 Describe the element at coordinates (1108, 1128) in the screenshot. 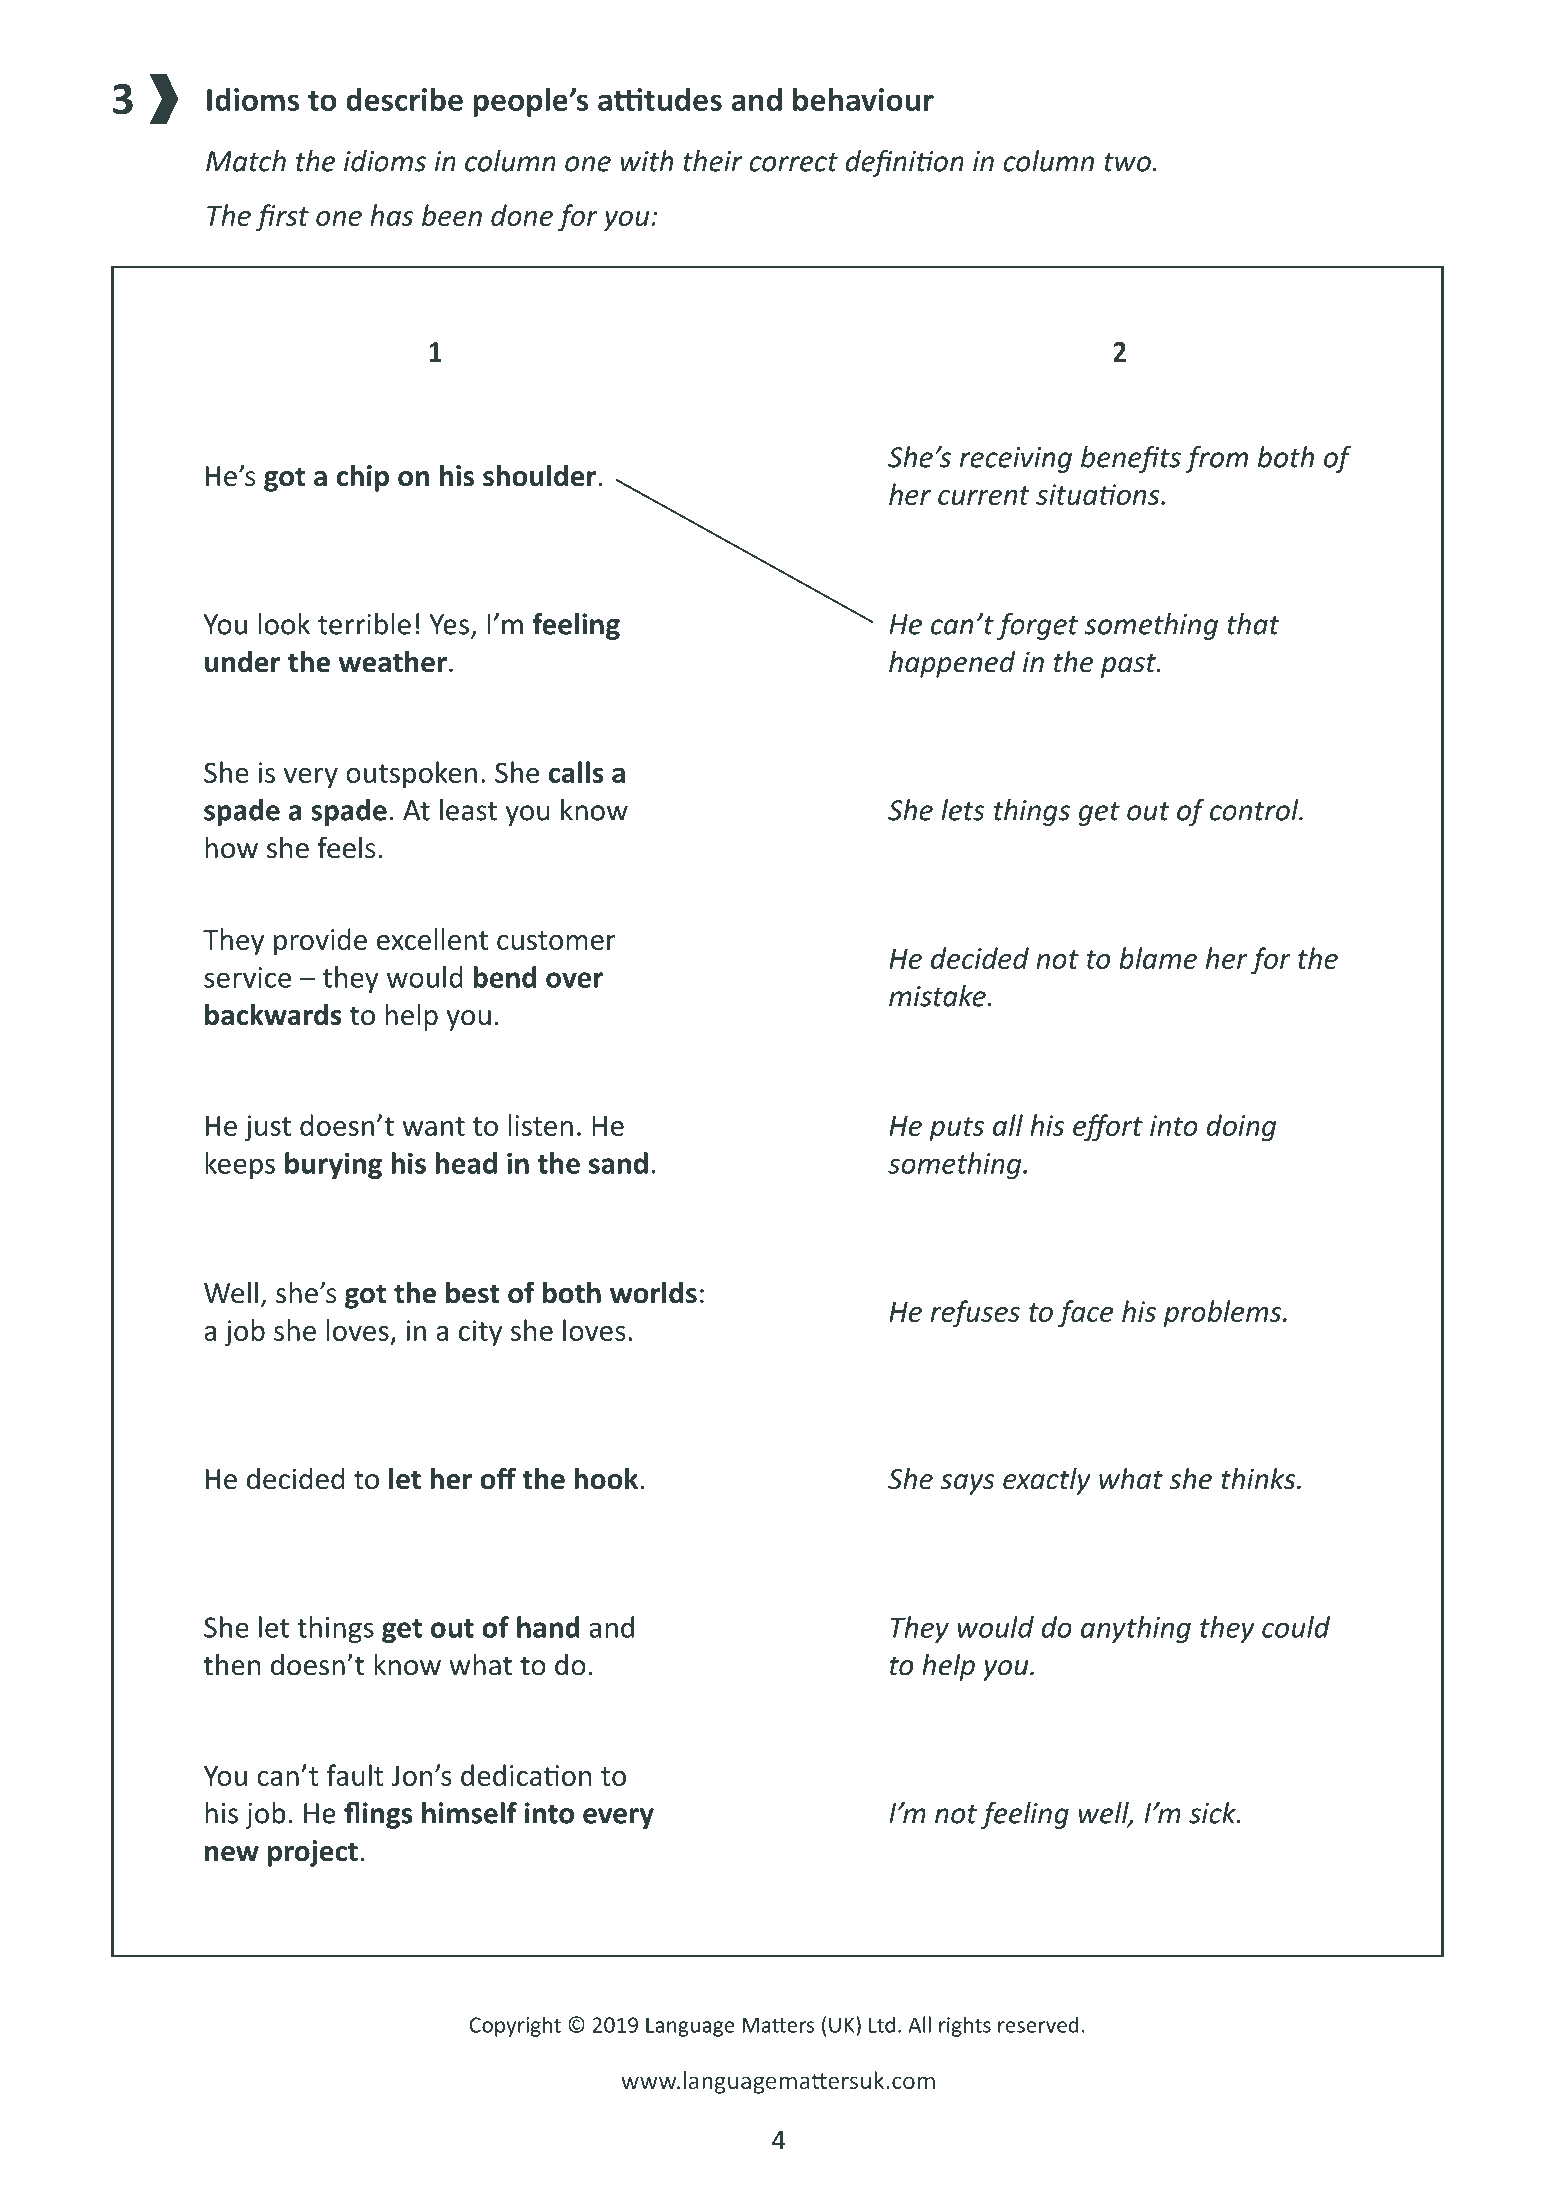

I see `effort` at that location.
